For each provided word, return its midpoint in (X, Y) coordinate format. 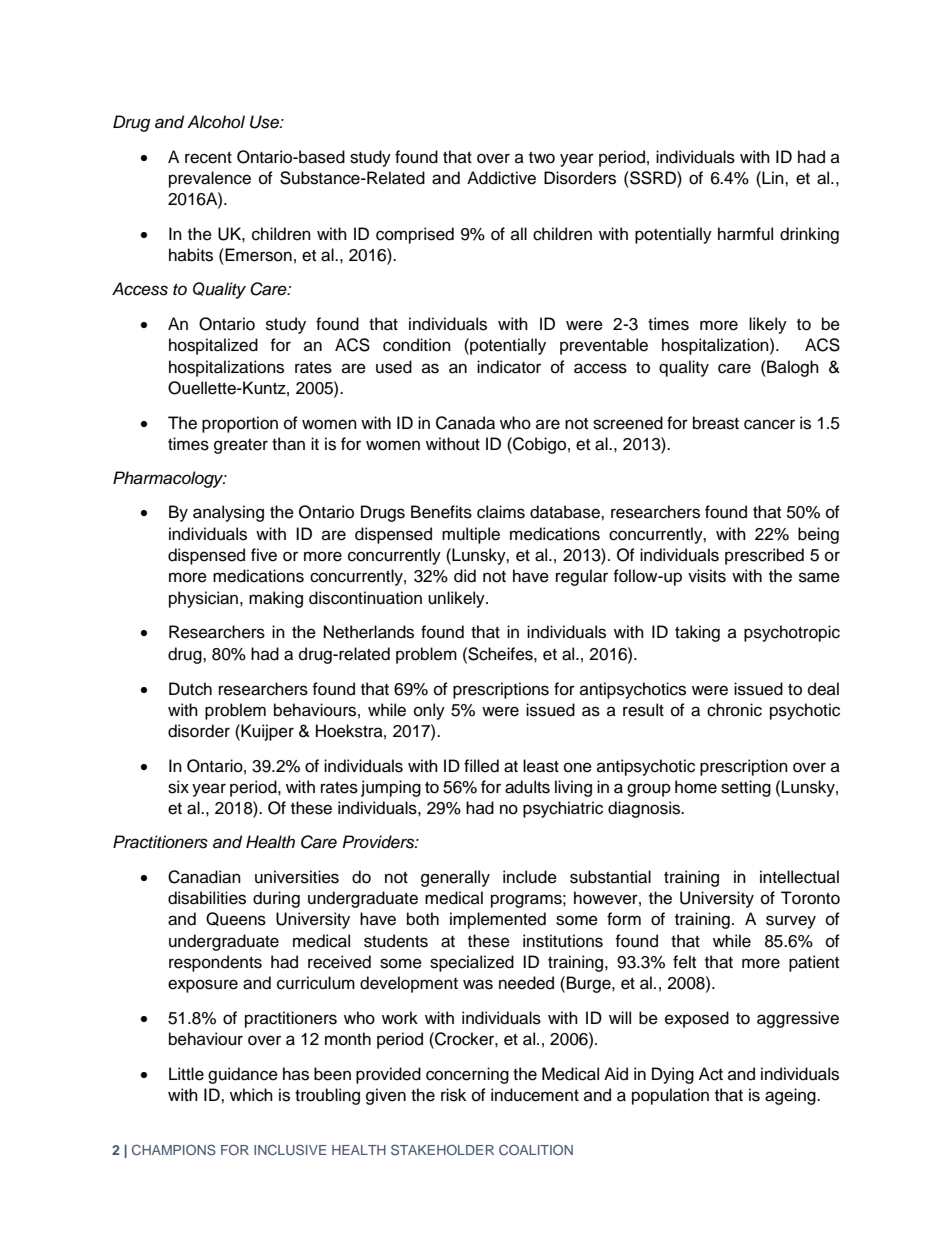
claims (501, 512)
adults (527, 787)
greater (241, 446)
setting (746, 788)
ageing (791, 1096)
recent (208, 158)
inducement (535, 1095)
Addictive (501, 178)
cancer (769, 424)
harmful (745, 234)
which (251, 1095)
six (178, 787)
